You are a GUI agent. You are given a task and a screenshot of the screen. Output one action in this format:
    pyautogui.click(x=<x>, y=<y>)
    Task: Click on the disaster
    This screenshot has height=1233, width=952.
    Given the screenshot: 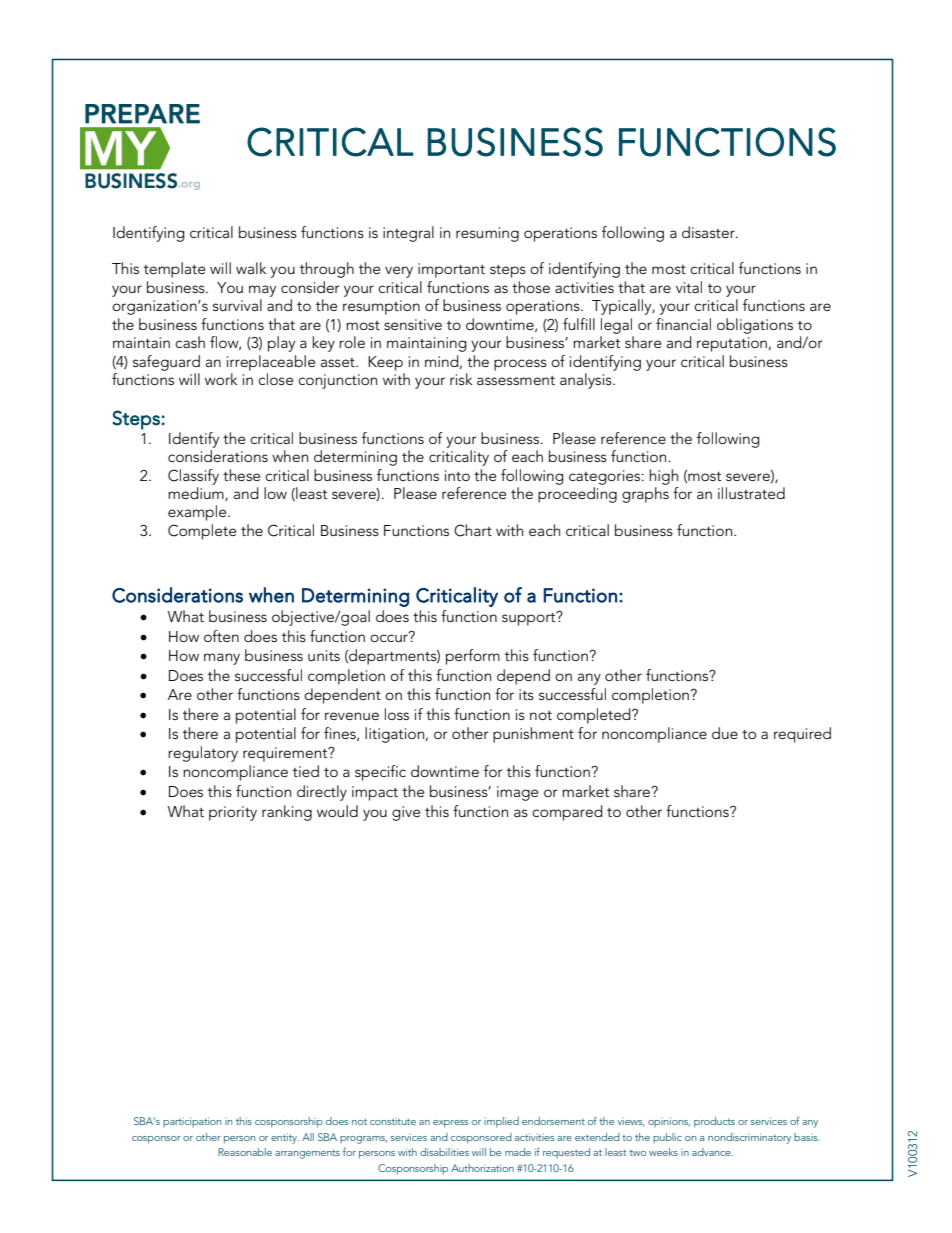 What is the action you would take?
    pyautogui.click(x=709, y=232)
